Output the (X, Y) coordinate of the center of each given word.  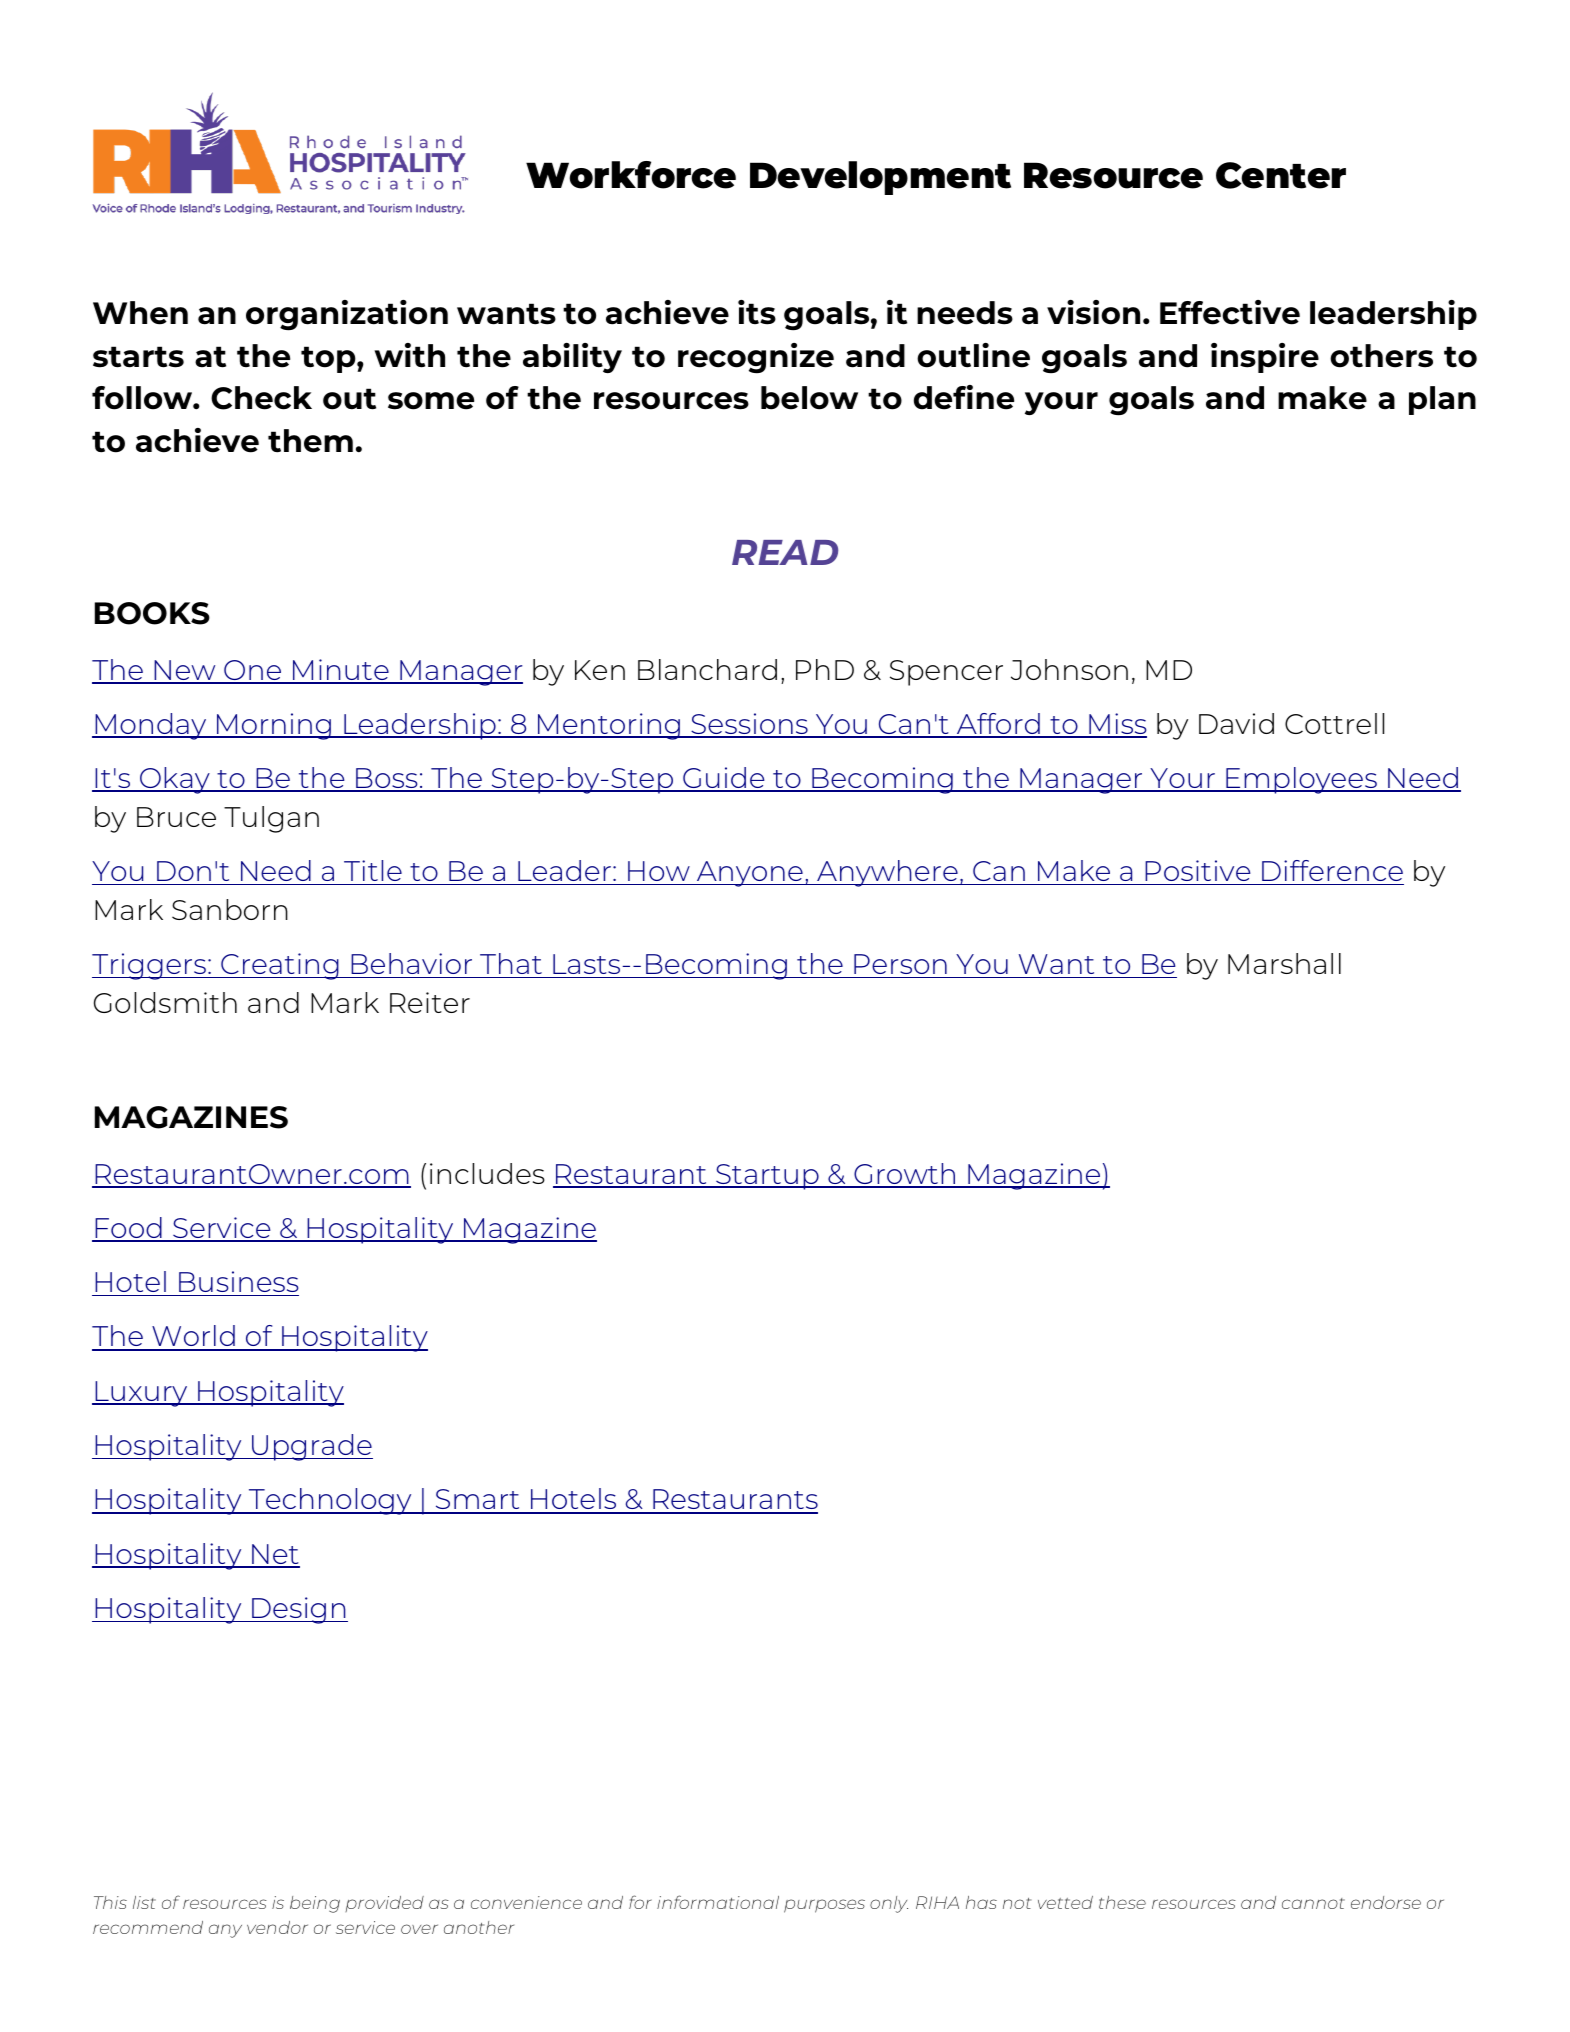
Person (900, 964)
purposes (824, 1906)
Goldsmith (165, 1002)
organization (347, 315)
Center (1281, 175)
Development (880, 178)
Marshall (1284, 963)
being (315, 1904)
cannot (1313, 1903)
